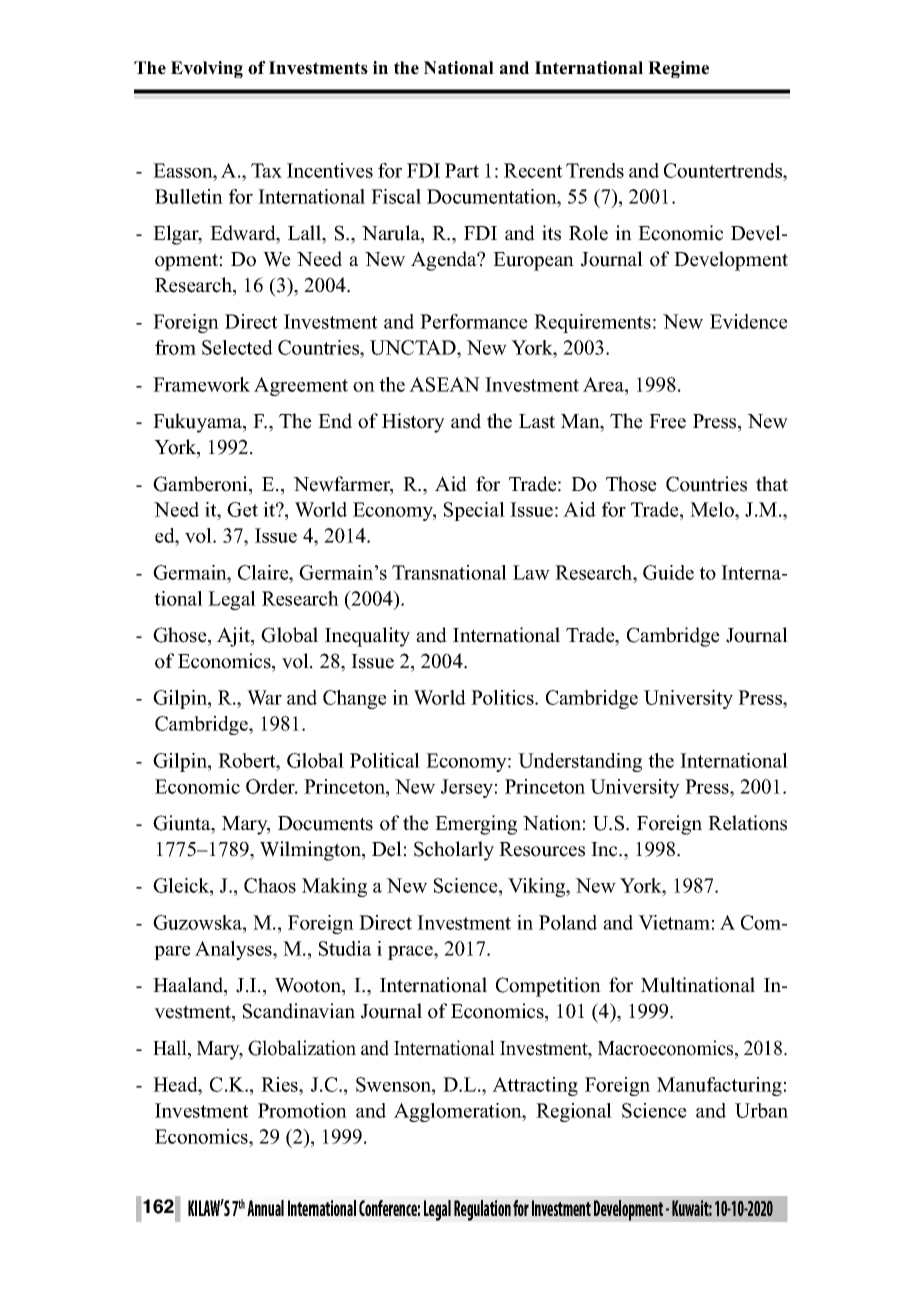  I want to click on Regime, so click(678, 69).
